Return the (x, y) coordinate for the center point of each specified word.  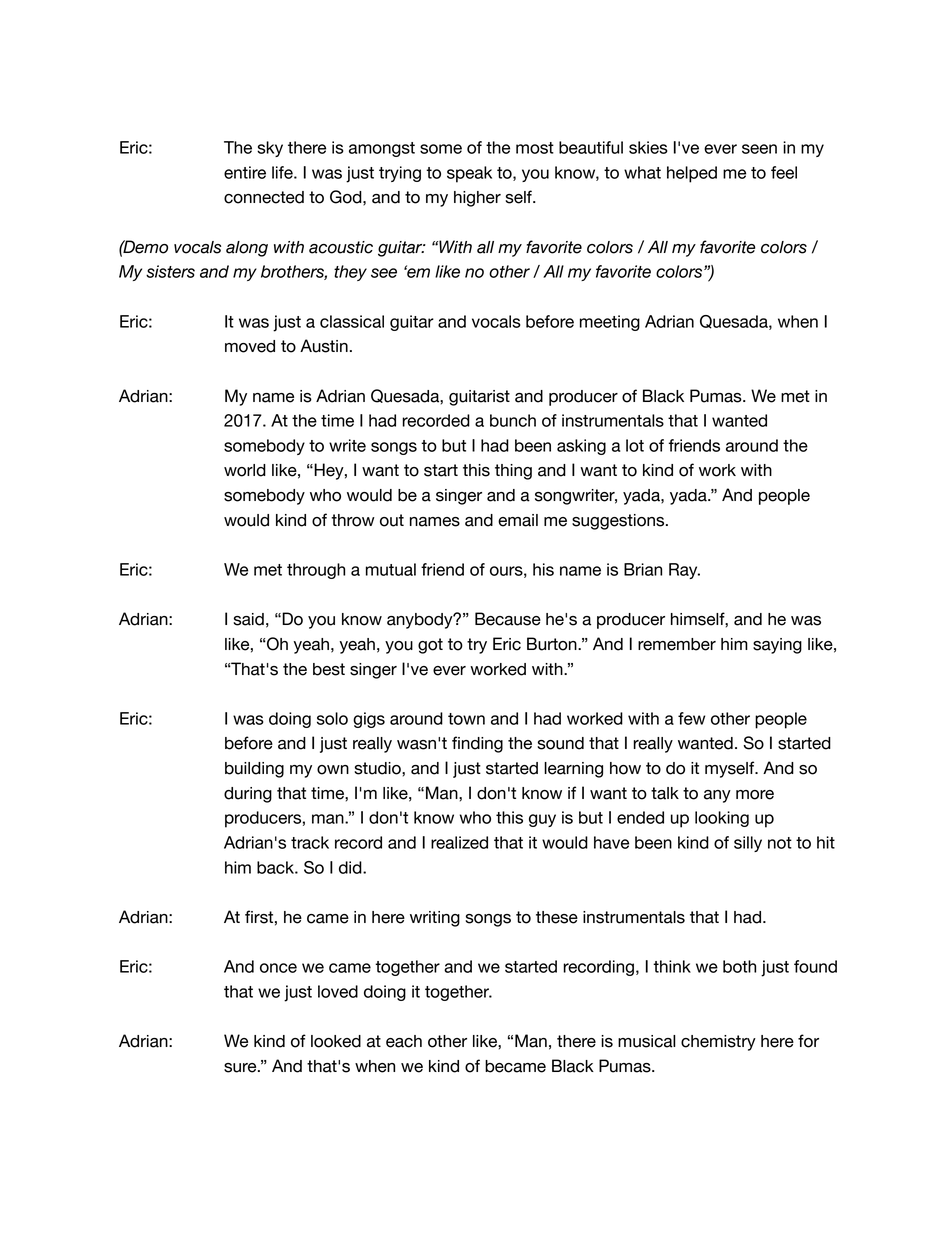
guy (542, 820)
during (248, 795)
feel (784, 172)
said (248, 619)
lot (635, 445)
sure (241, 1068)
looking (722, 819)
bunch (513, 420)
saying (777, 646)
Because (508, 619)
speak (469, 174)
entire (245, 172)
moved (250, 346)
